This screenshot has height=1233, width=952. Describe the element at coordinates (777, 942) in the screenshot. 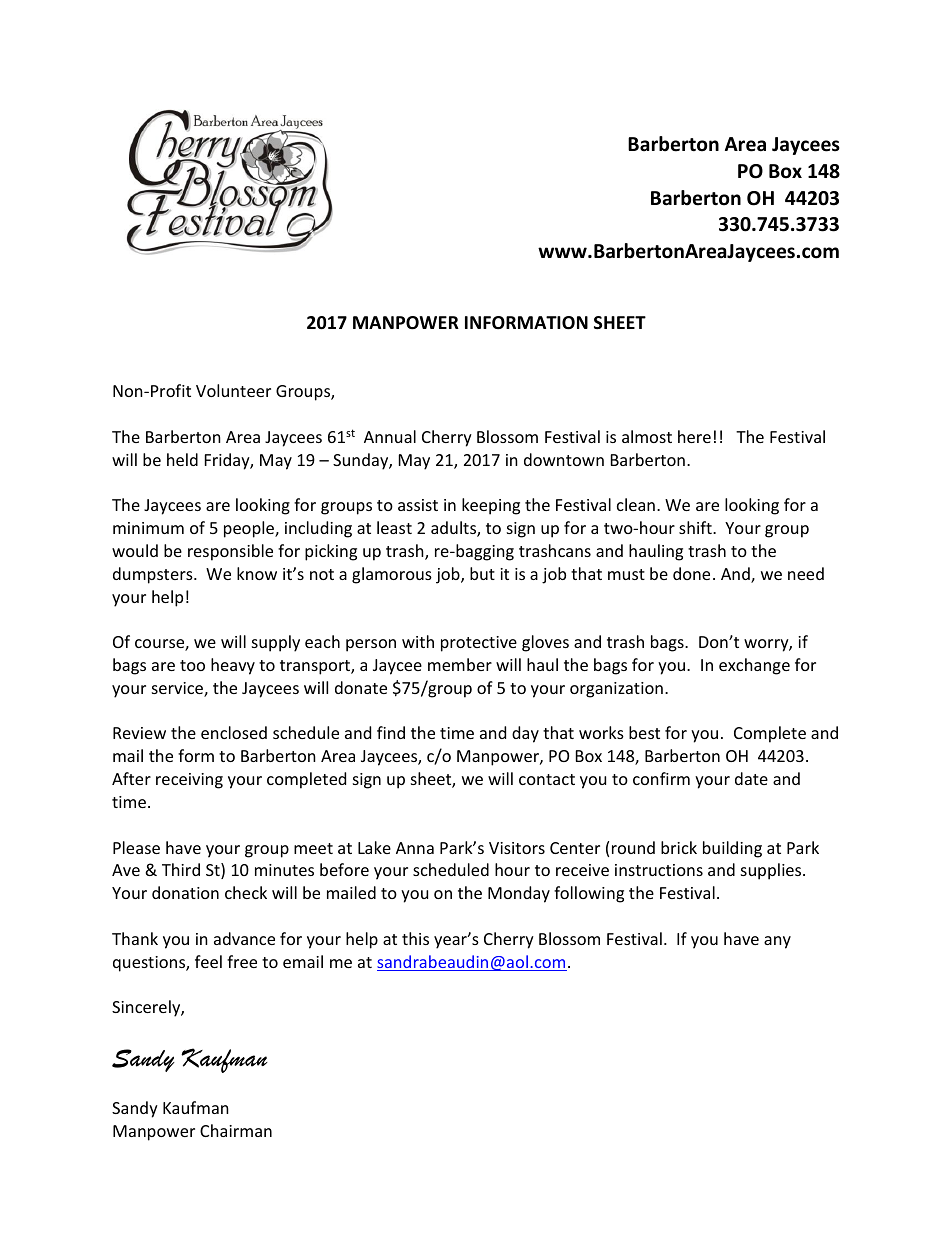

I see `any` at that location.
